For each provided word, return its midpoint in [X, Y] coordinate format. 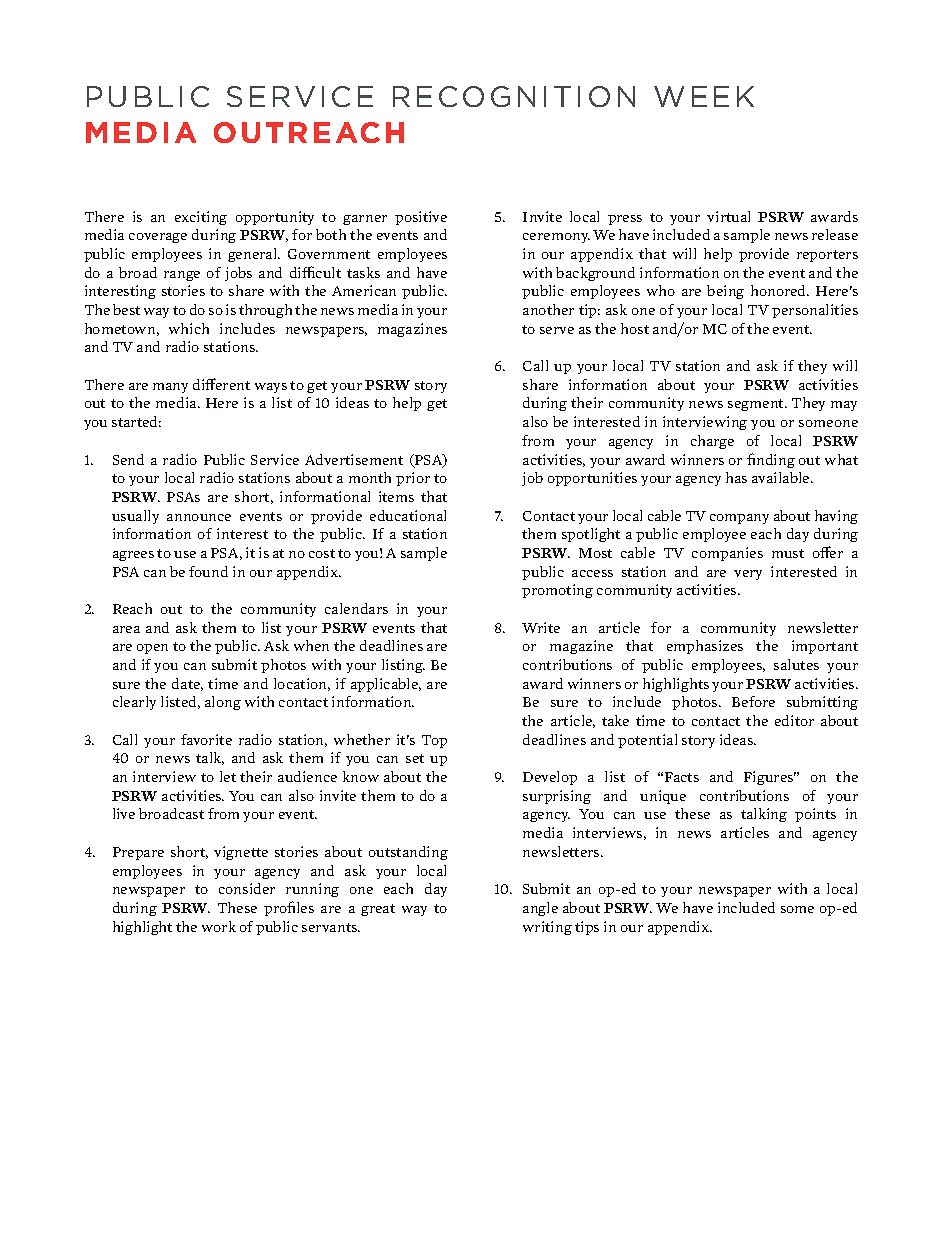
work [219, 926]
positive [421, 218]
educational [408, 515]
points [815, 815]
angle [540, 909]
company [739, 519]
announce [199, 517]
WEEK [704, 96]
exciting [201, 218]
